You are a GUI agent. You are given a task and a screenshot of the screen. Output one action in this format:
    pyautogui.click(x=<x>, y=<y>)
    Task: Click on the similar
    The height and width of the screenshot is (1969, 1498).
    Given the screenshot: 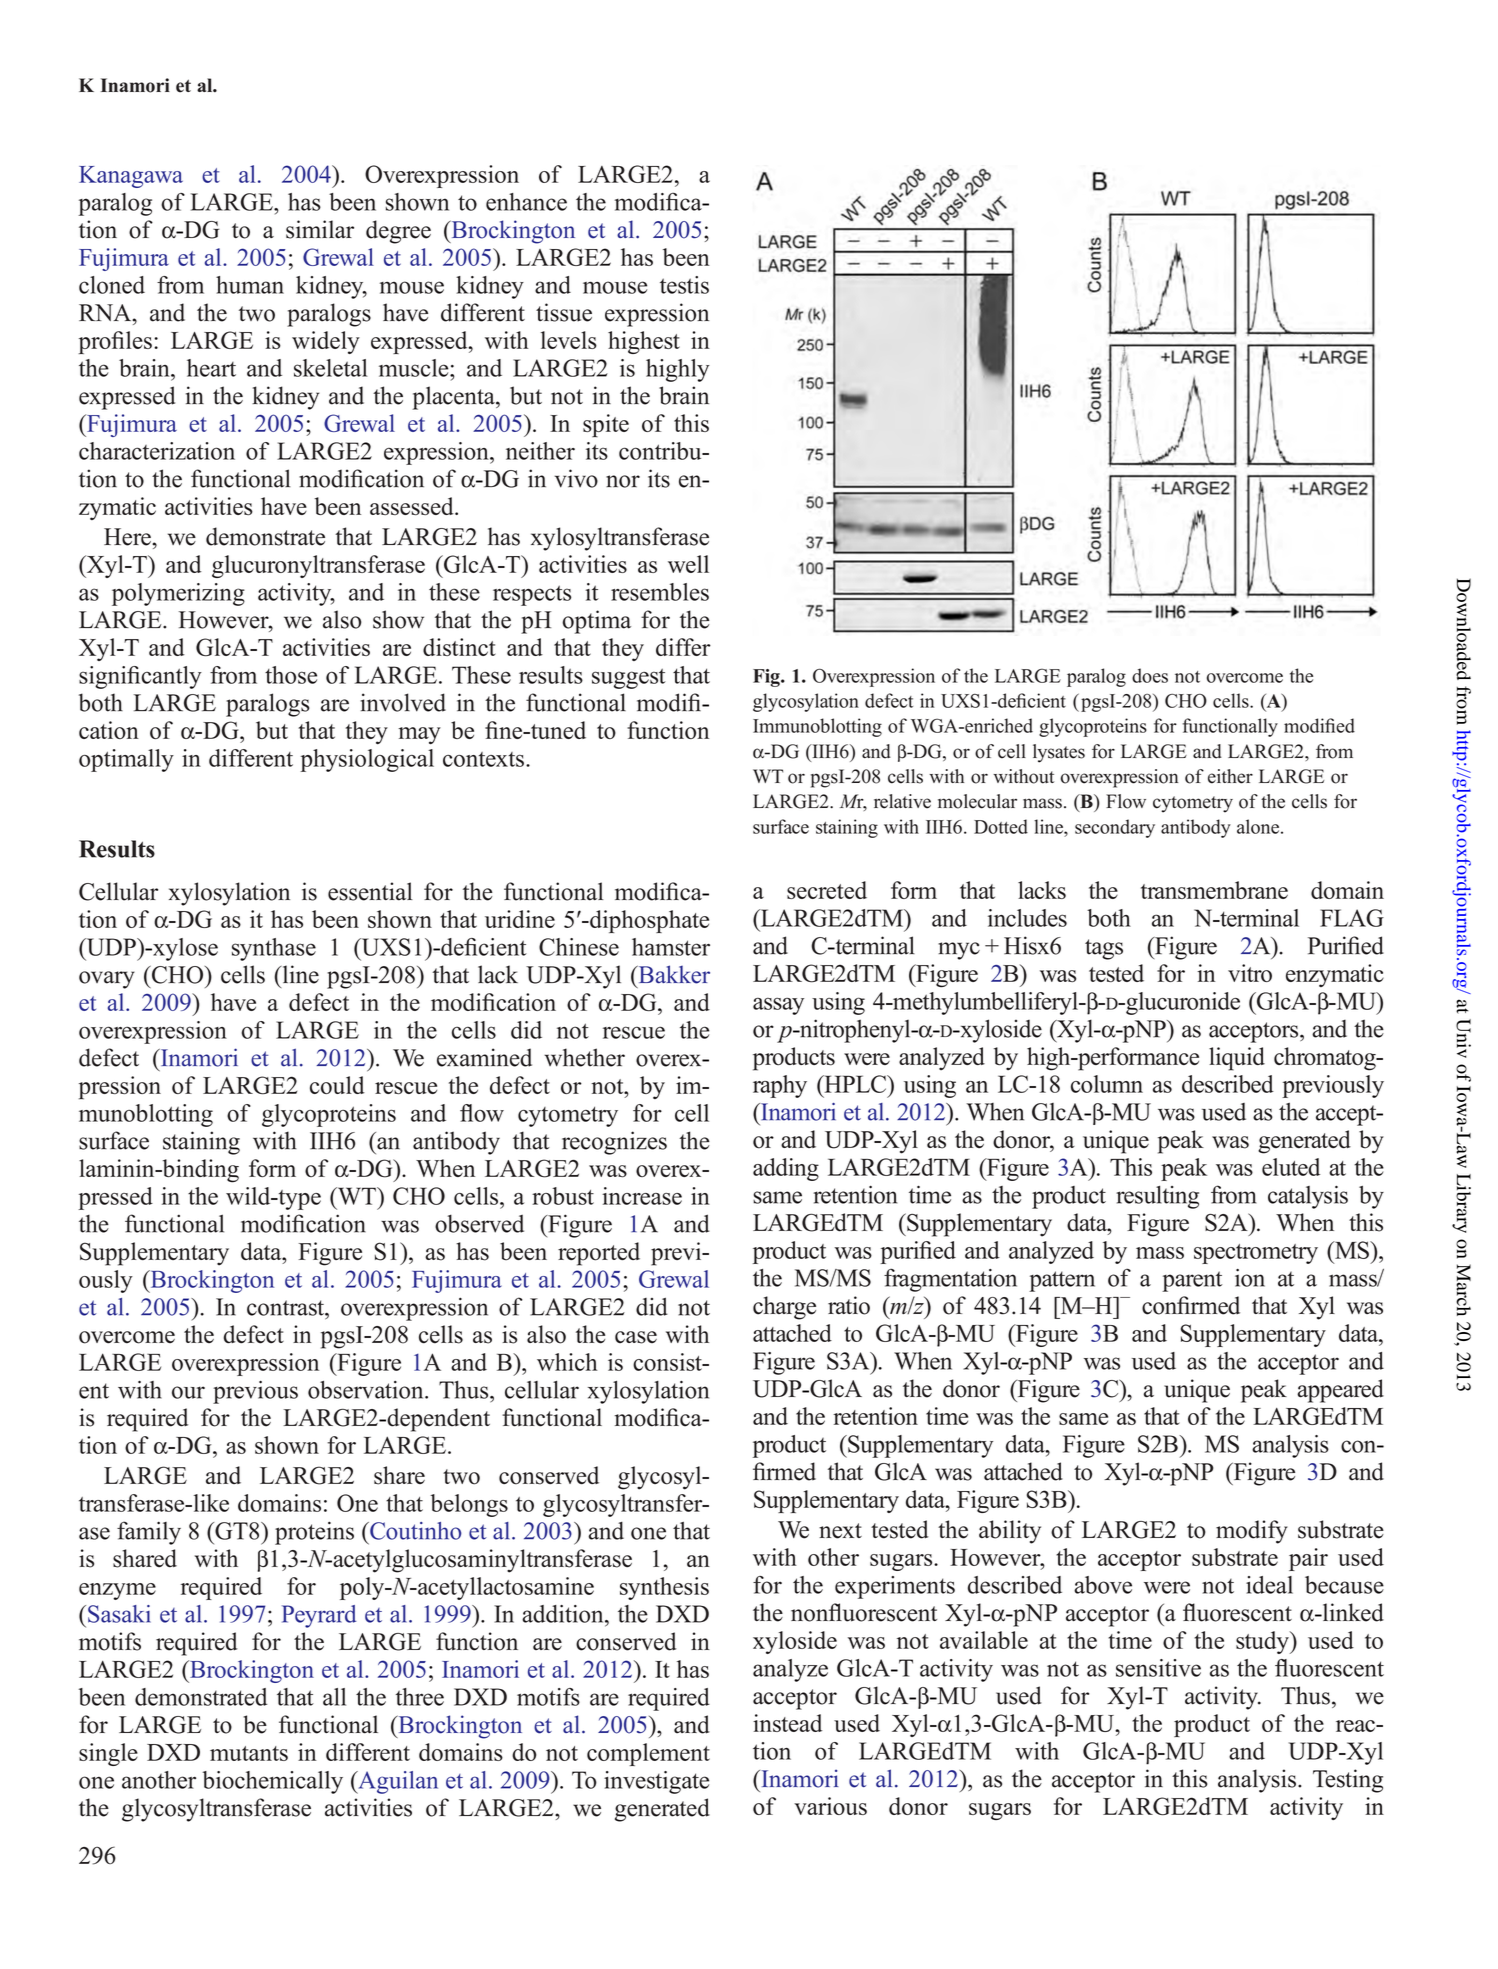 What is the action you would take?
    pyautogui.click(x=320, y=229)
